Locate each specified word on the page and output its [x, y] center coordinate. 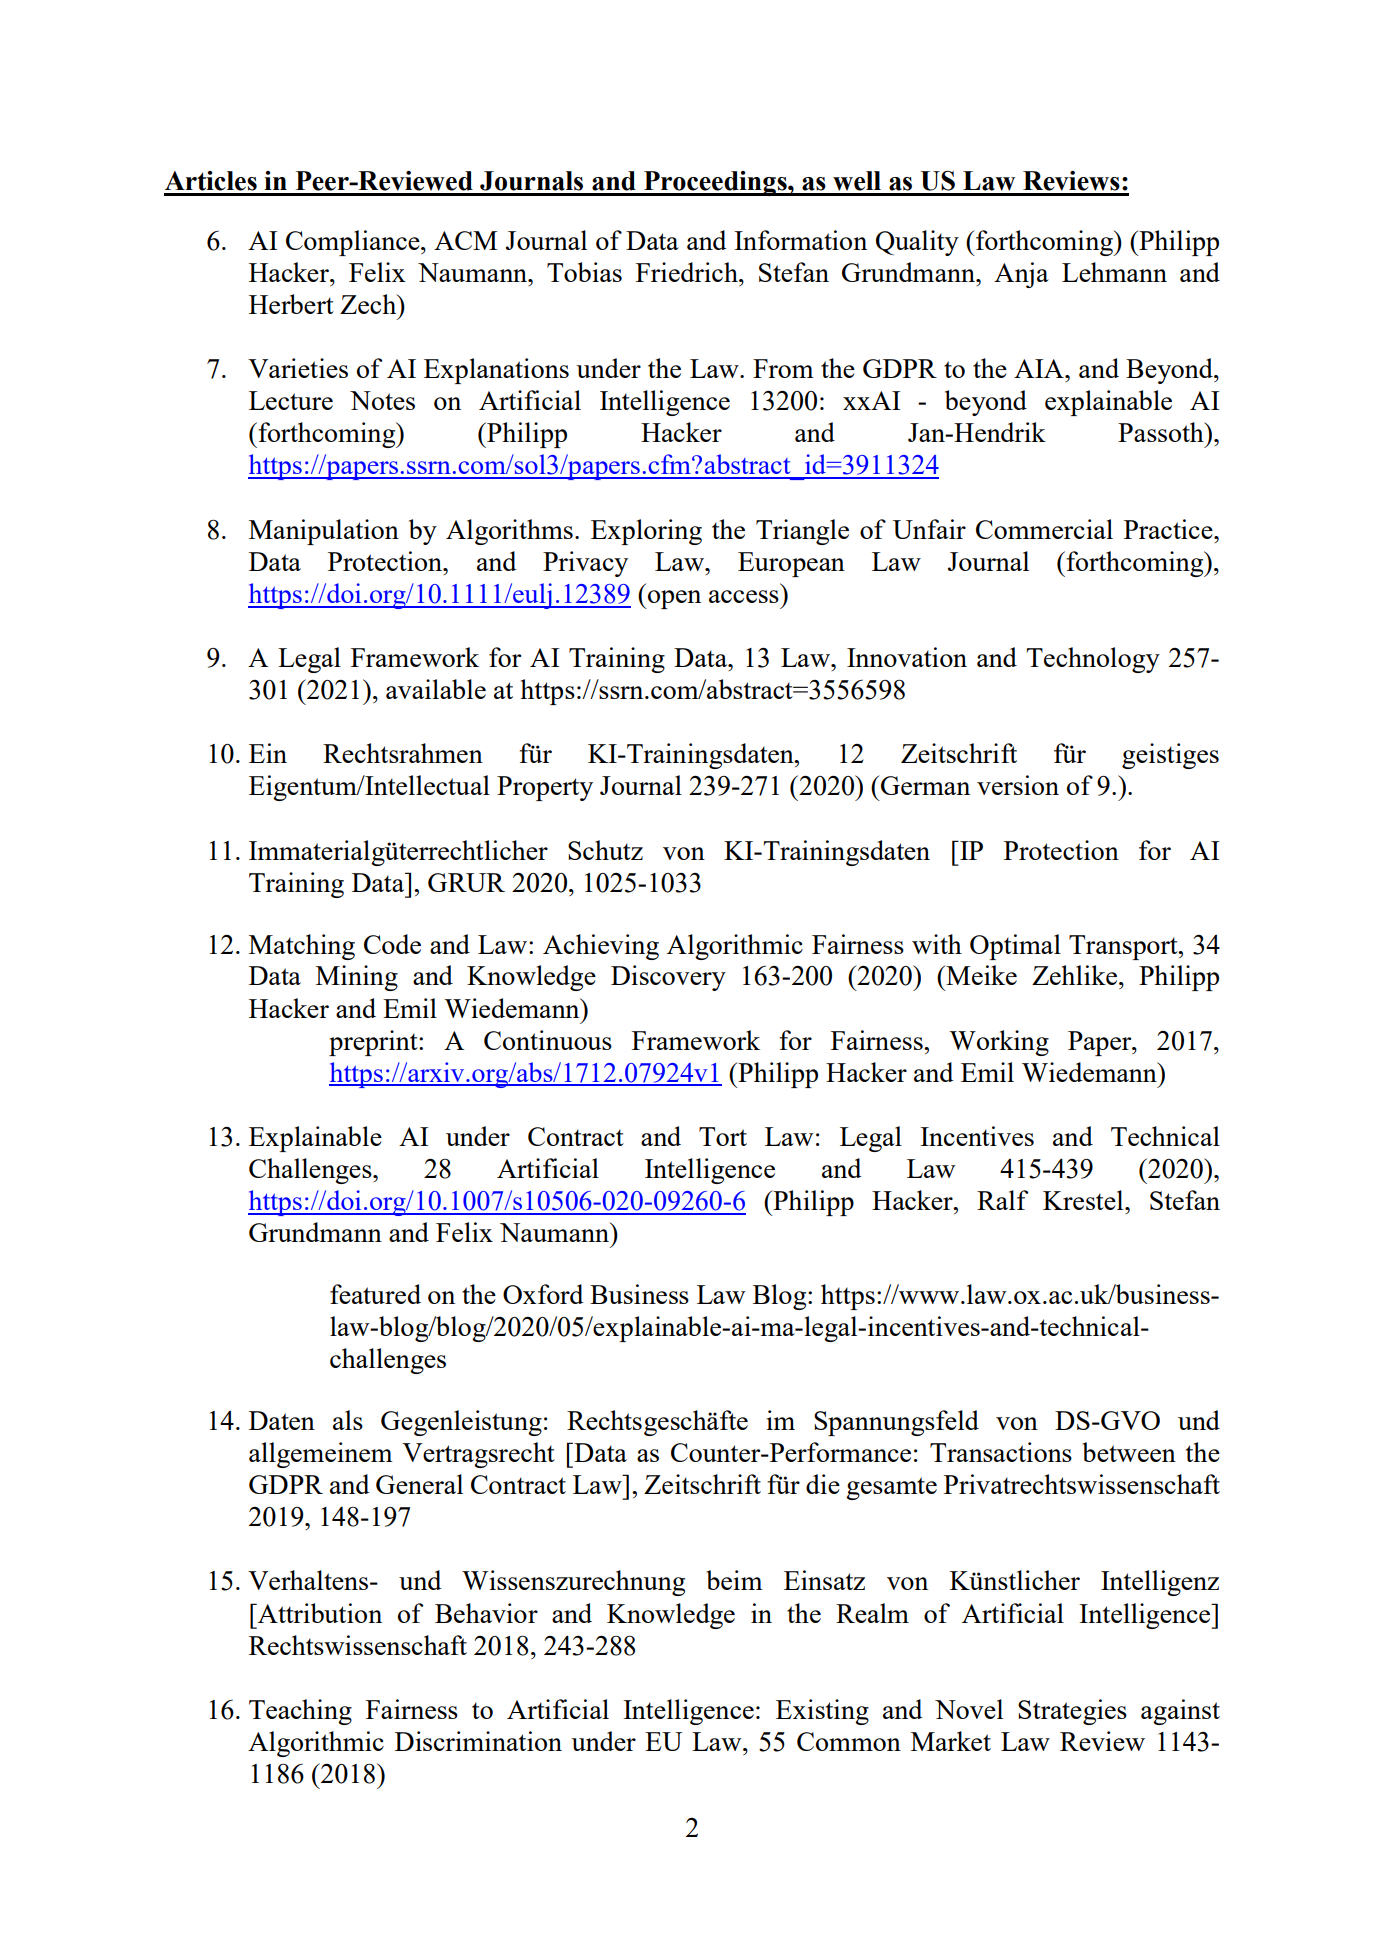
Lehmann [1114, 272]
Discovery [668, 978]
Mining [357, 978]
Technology [1093, 660]
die [823, 1484]
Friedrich [688, 272]
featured [375, 1294]
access [744, 596]
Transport [1124, 947]
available [436, 689]
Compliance [354, 243]
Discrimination [478, 1741]
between [1129, 1452]
